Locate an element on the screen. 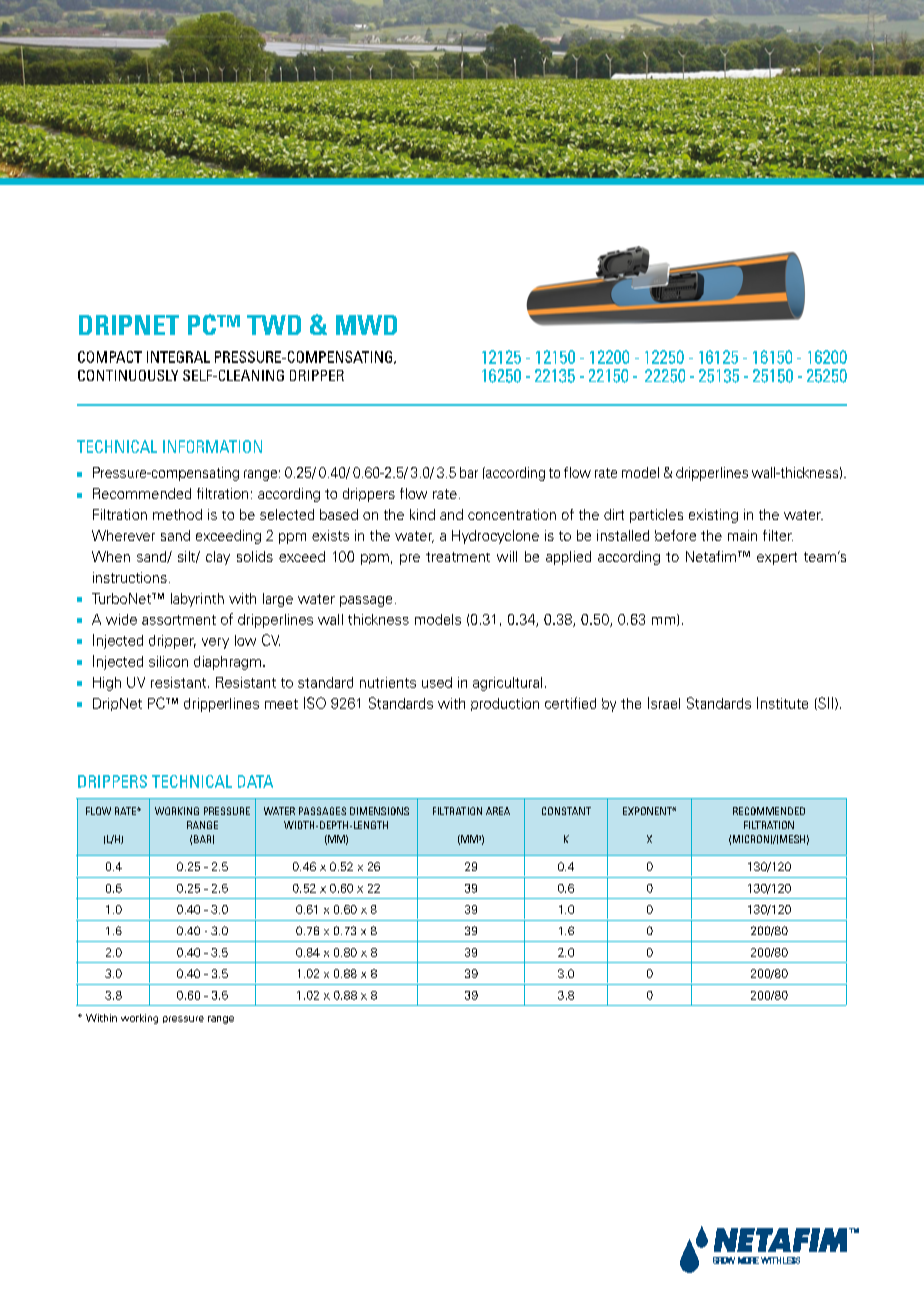 The height and width of the screenshot is (1308, 924). INTEGRAL is located at coordinates (178, 357).
